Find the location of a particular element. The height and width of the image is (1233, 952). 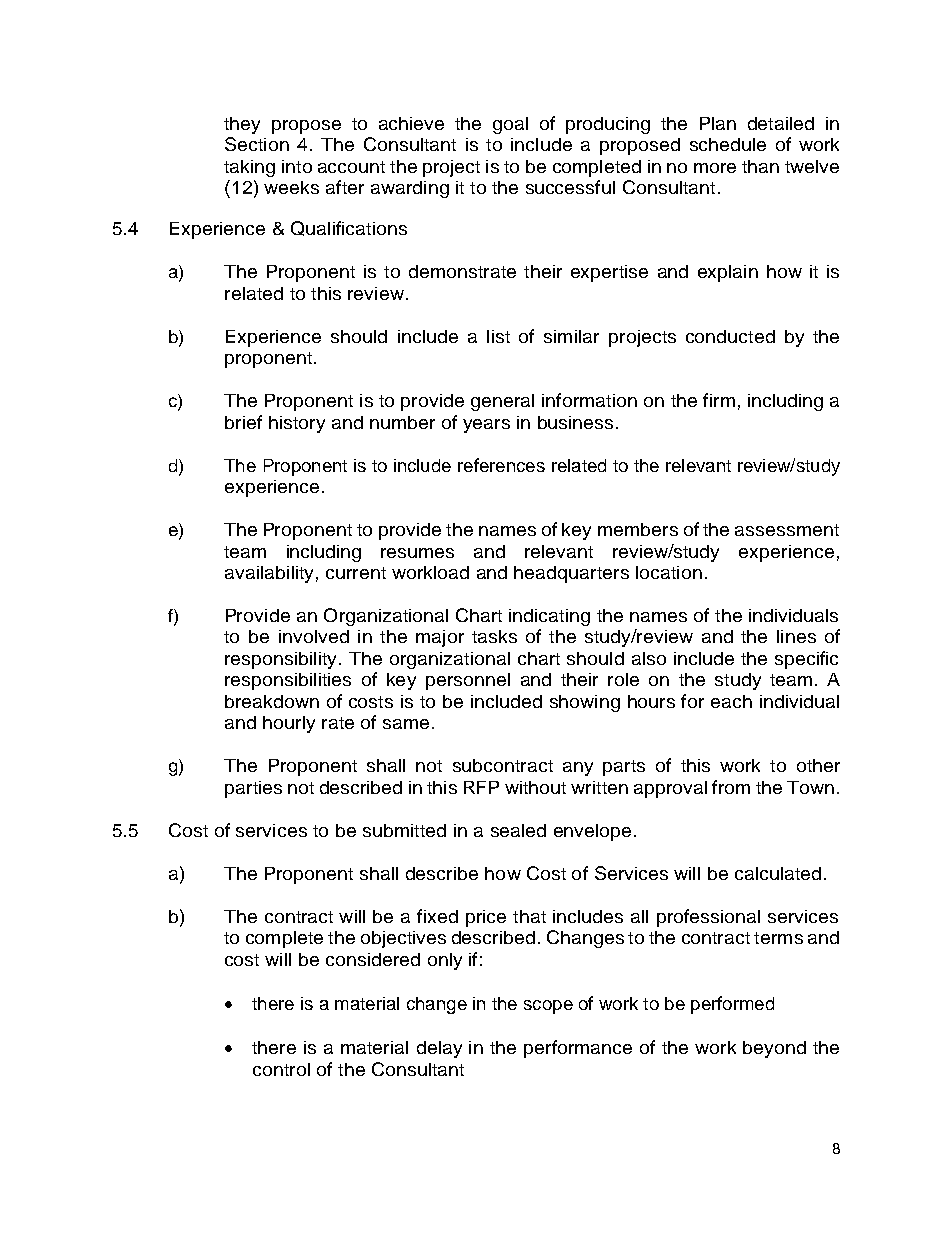

hourly is located at coordinates (289, 724).
